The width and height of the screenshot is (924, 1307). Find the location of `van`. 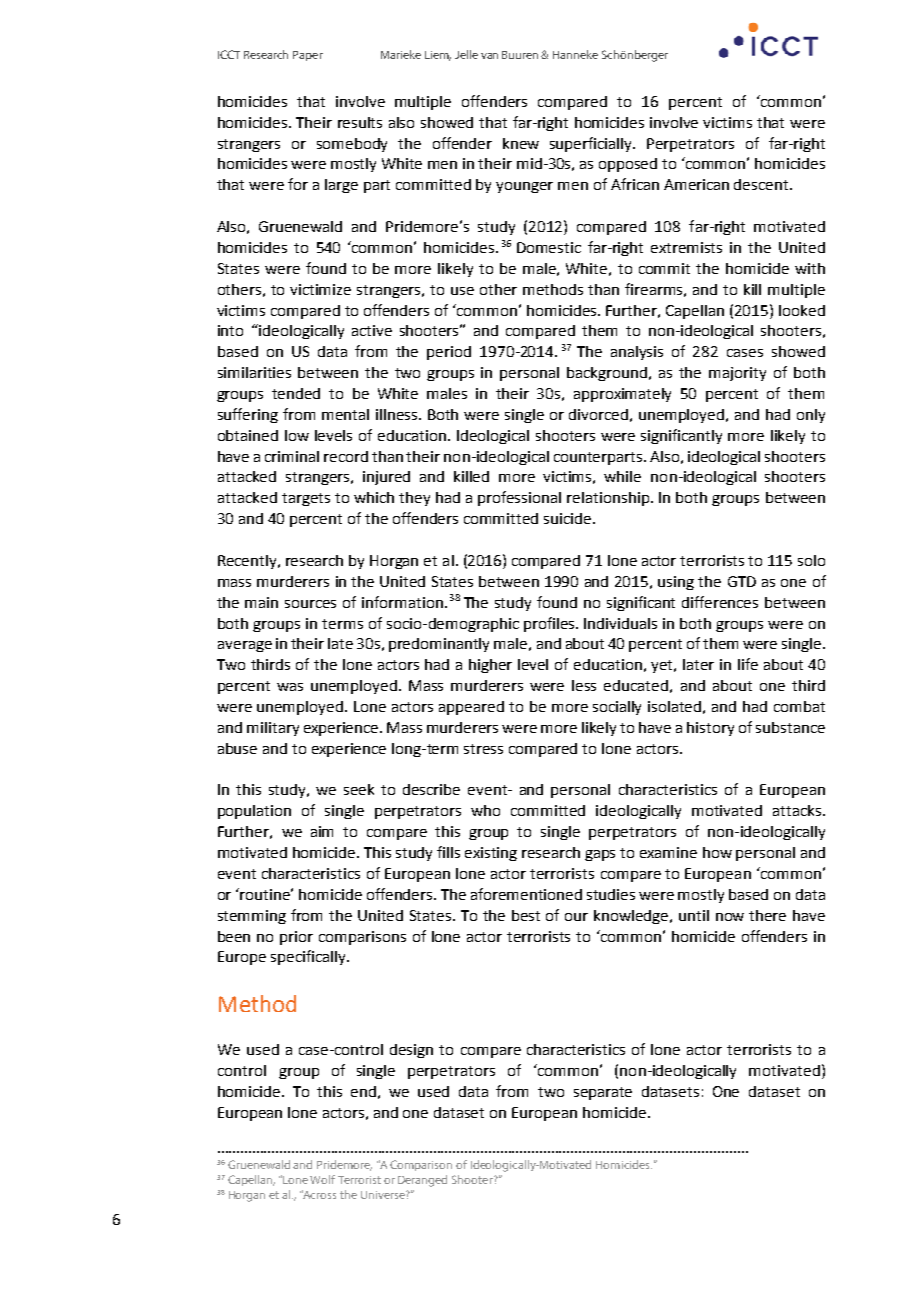

van is located at coordinates (489, 56).
